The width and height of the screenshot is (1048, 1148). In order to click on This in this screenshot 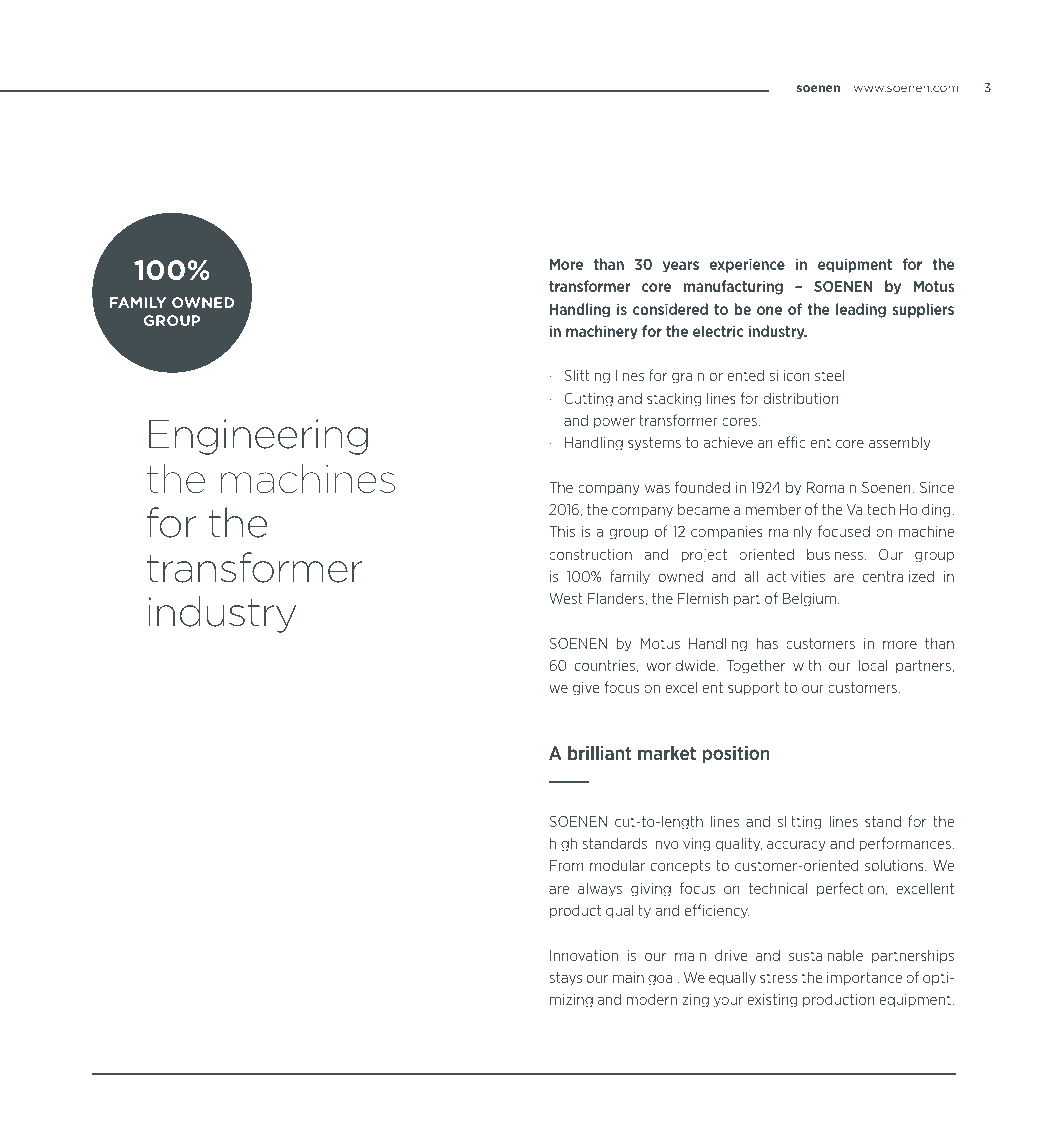, I will do `click(562, 531)`.
